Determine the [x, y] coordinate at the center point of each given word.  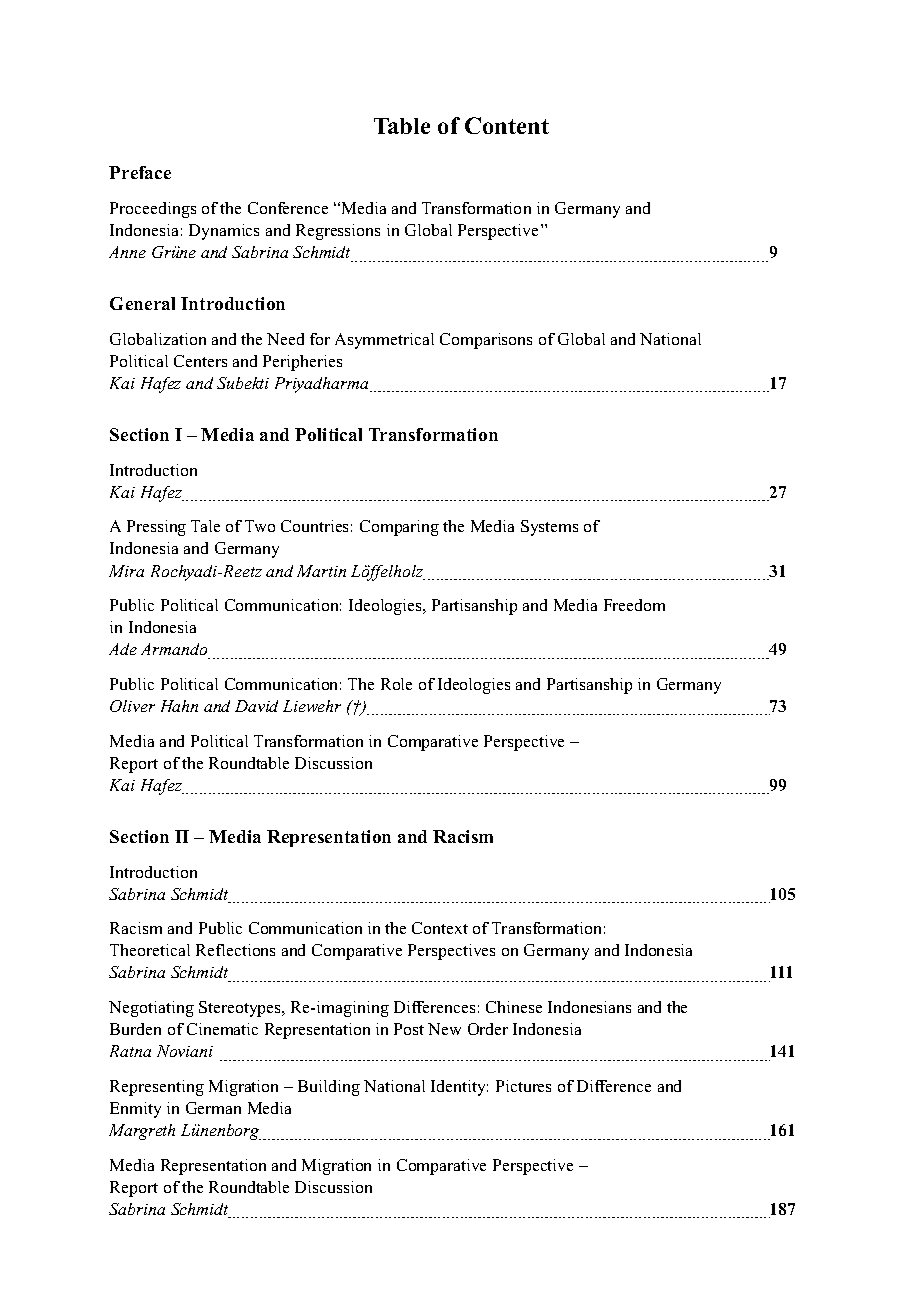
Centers [200, 361]
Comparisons [486, 341]
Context [440, 928]
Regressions [338, 232]
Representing [157, 1088]
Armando [175, 651]
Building [329, 1088]
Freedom [634, 605]
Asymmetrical [384, 341]
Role [396, 684]
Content [507, 125]
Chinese [514, 1007]
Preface [140, 172]
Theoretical [150, 950]
